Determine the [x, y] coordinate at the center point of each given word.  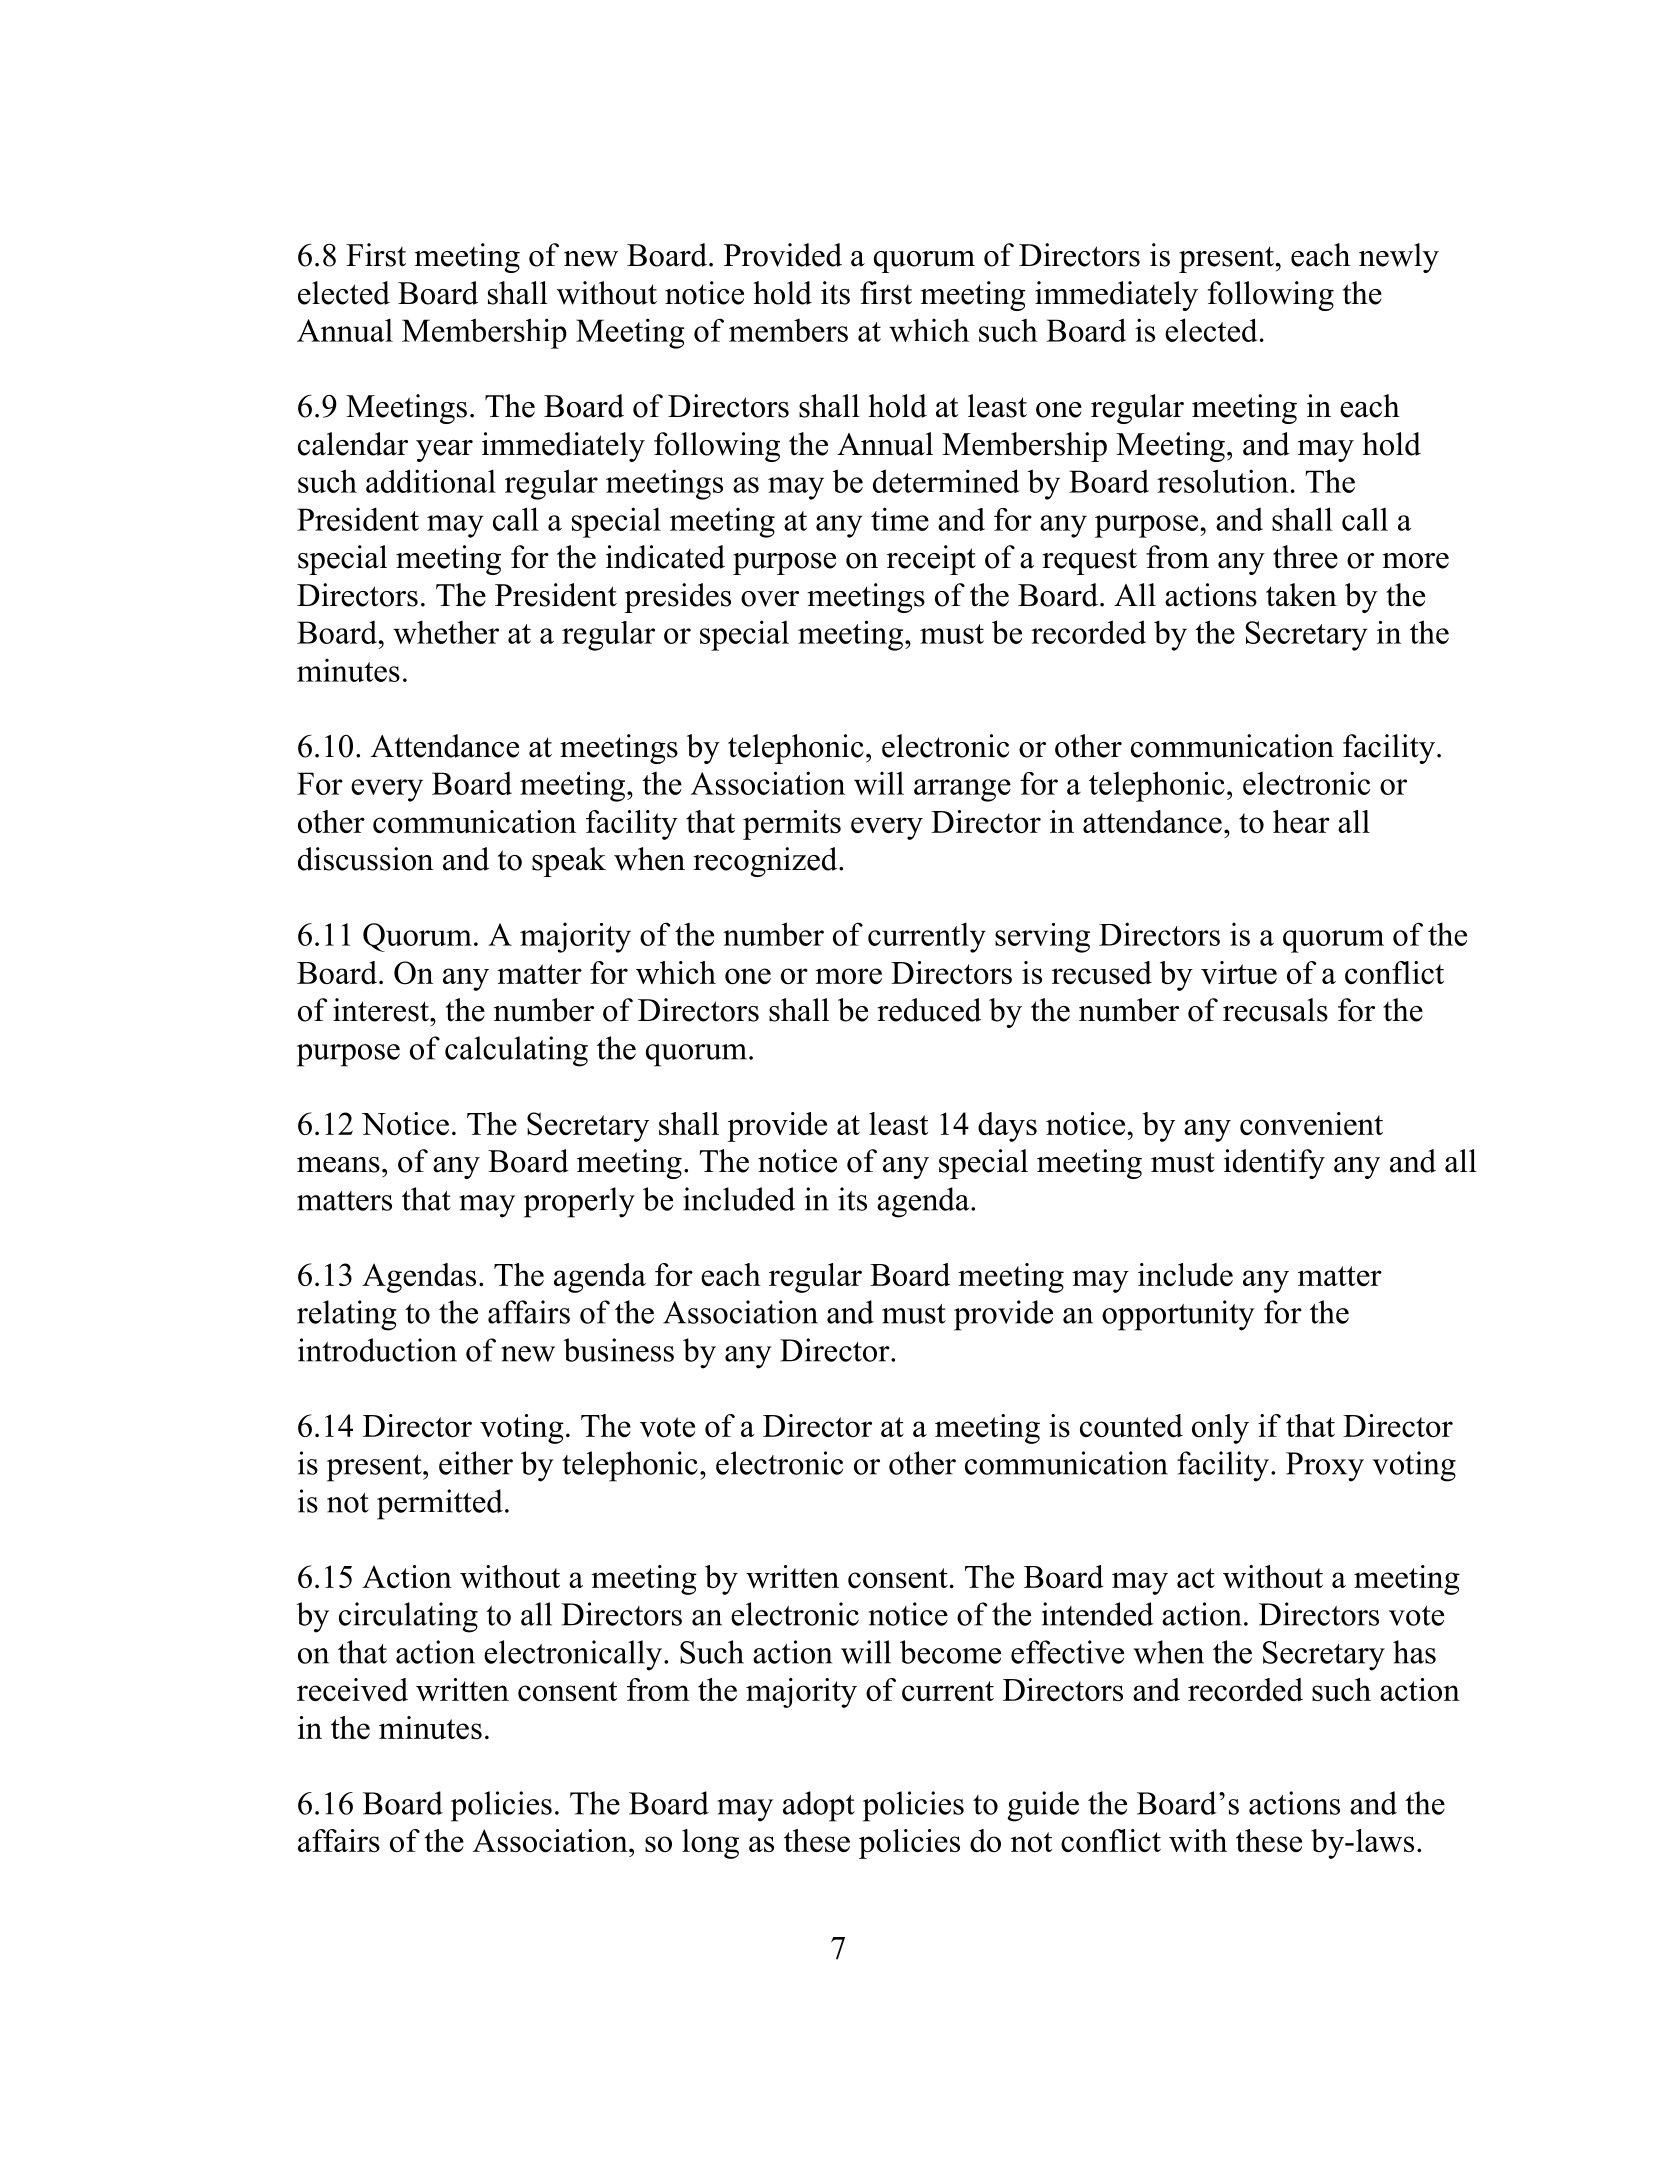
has [1414, 1652]
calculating [516, 1051]
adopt [819, 1806]
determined [946, 481]
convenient [1311, 1123]
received [352, 1689]
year [444, 451]
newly [1399, 258]
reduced [929, 1010]
